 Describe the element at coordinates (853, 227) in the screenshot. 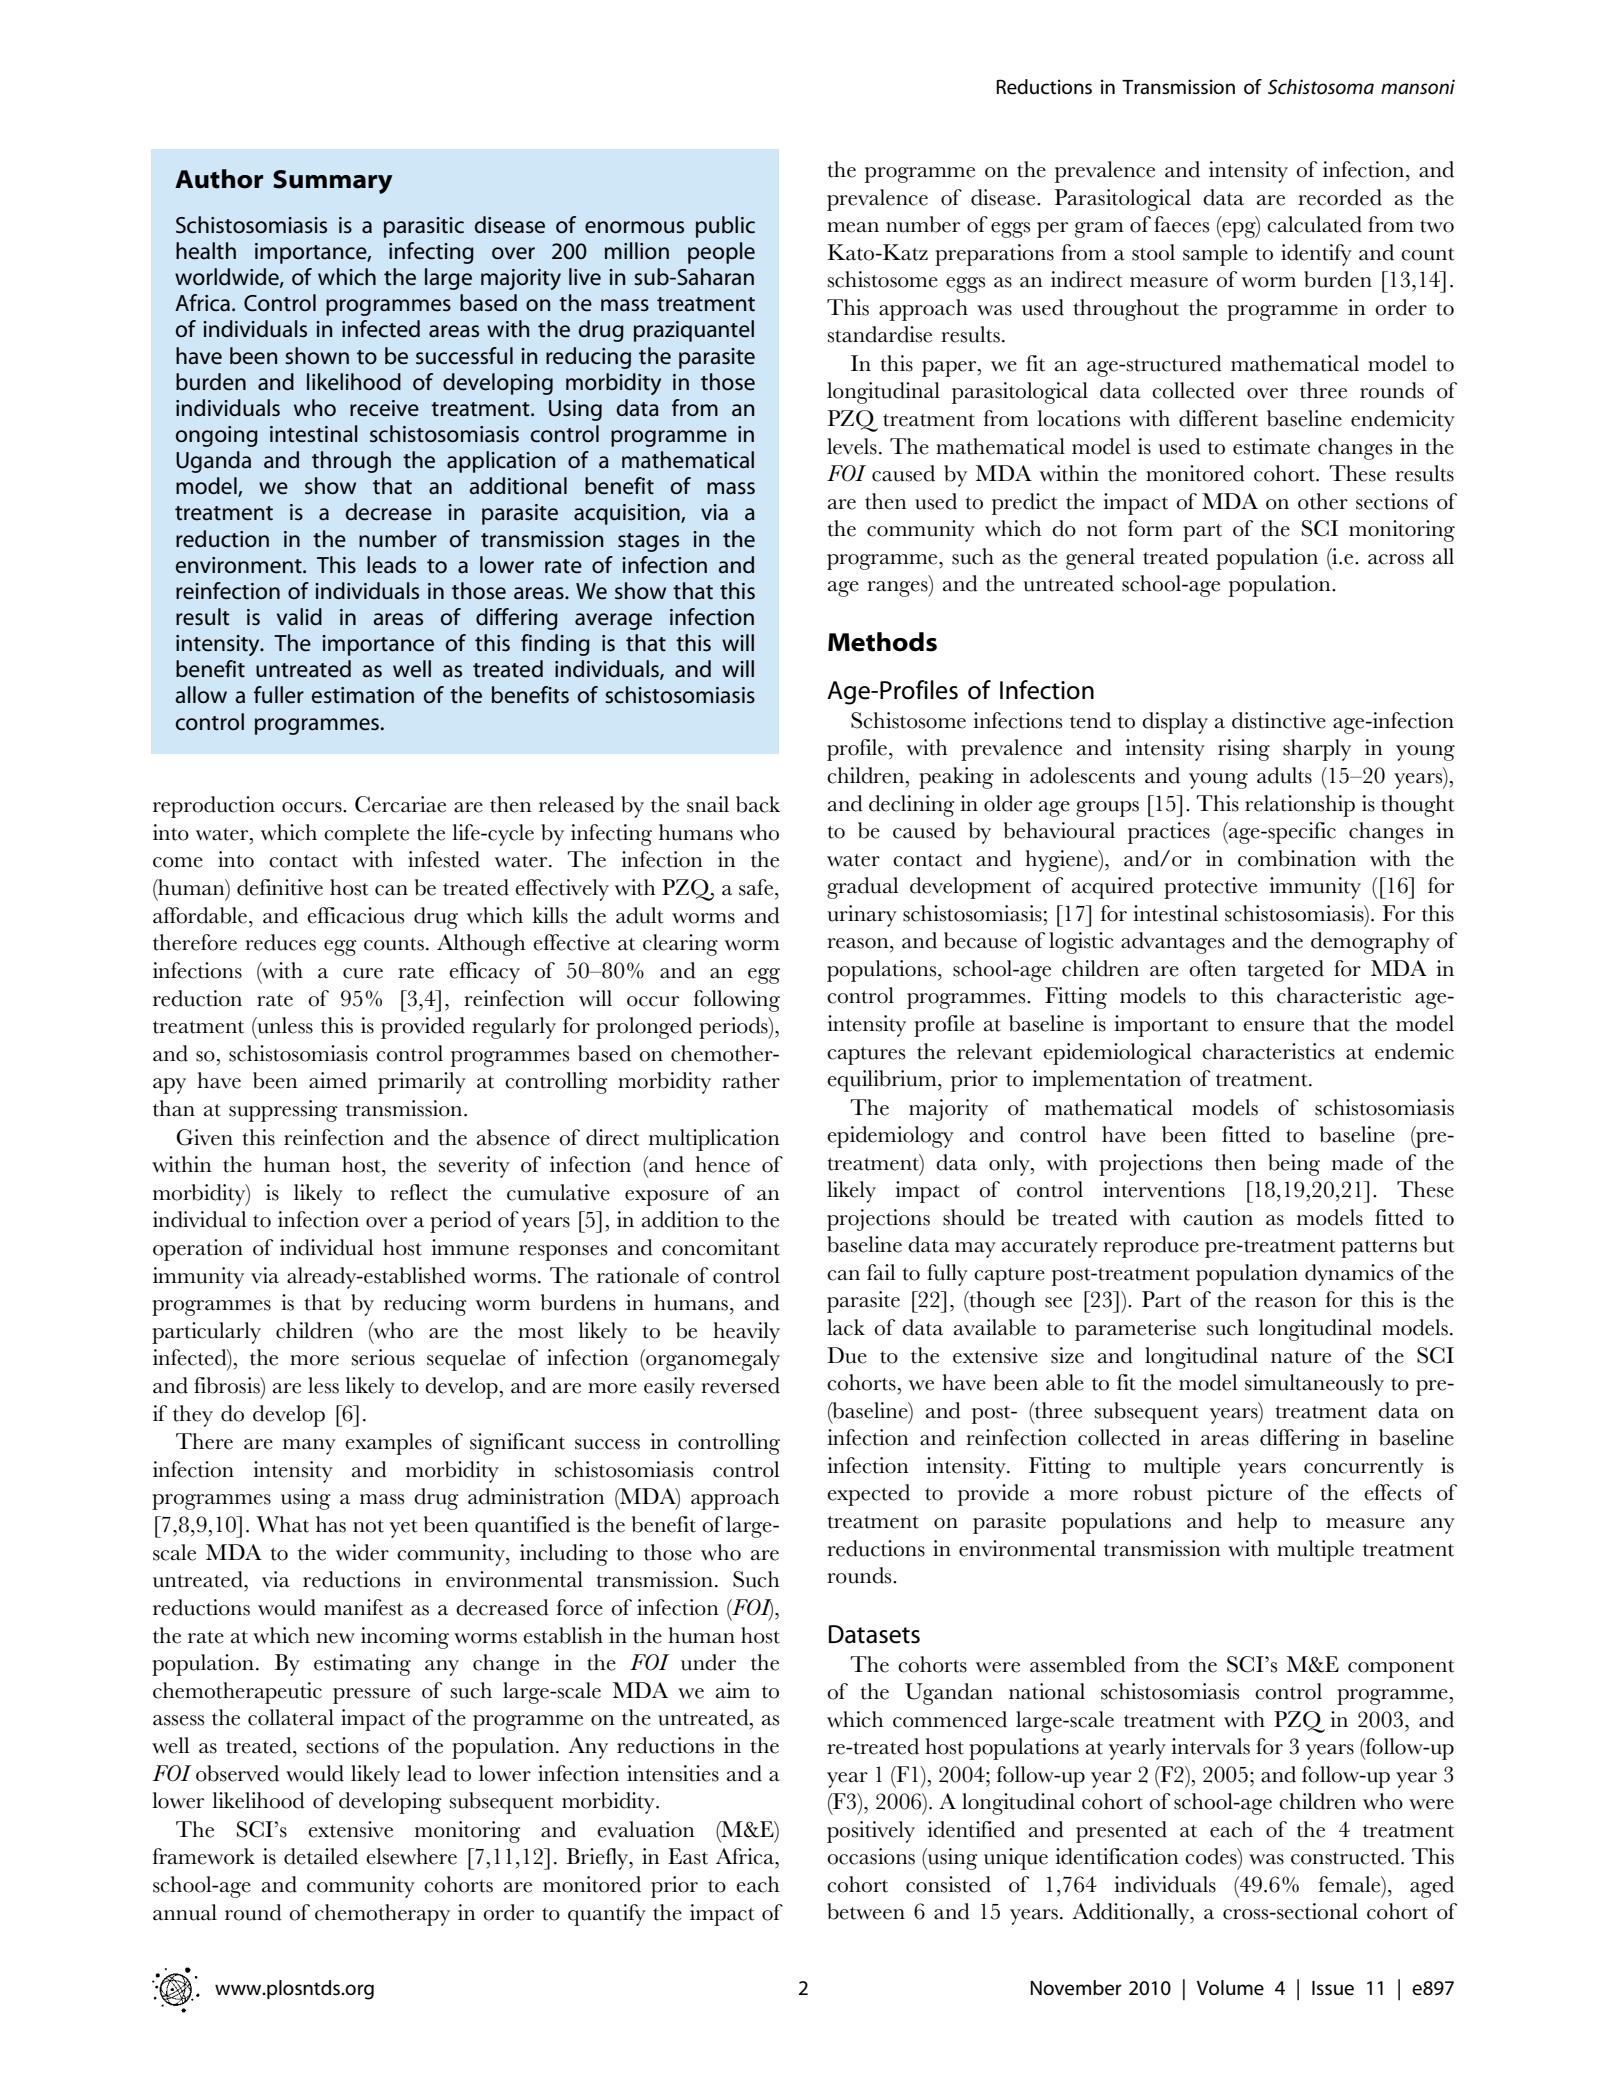

I see `mean` at that location.
